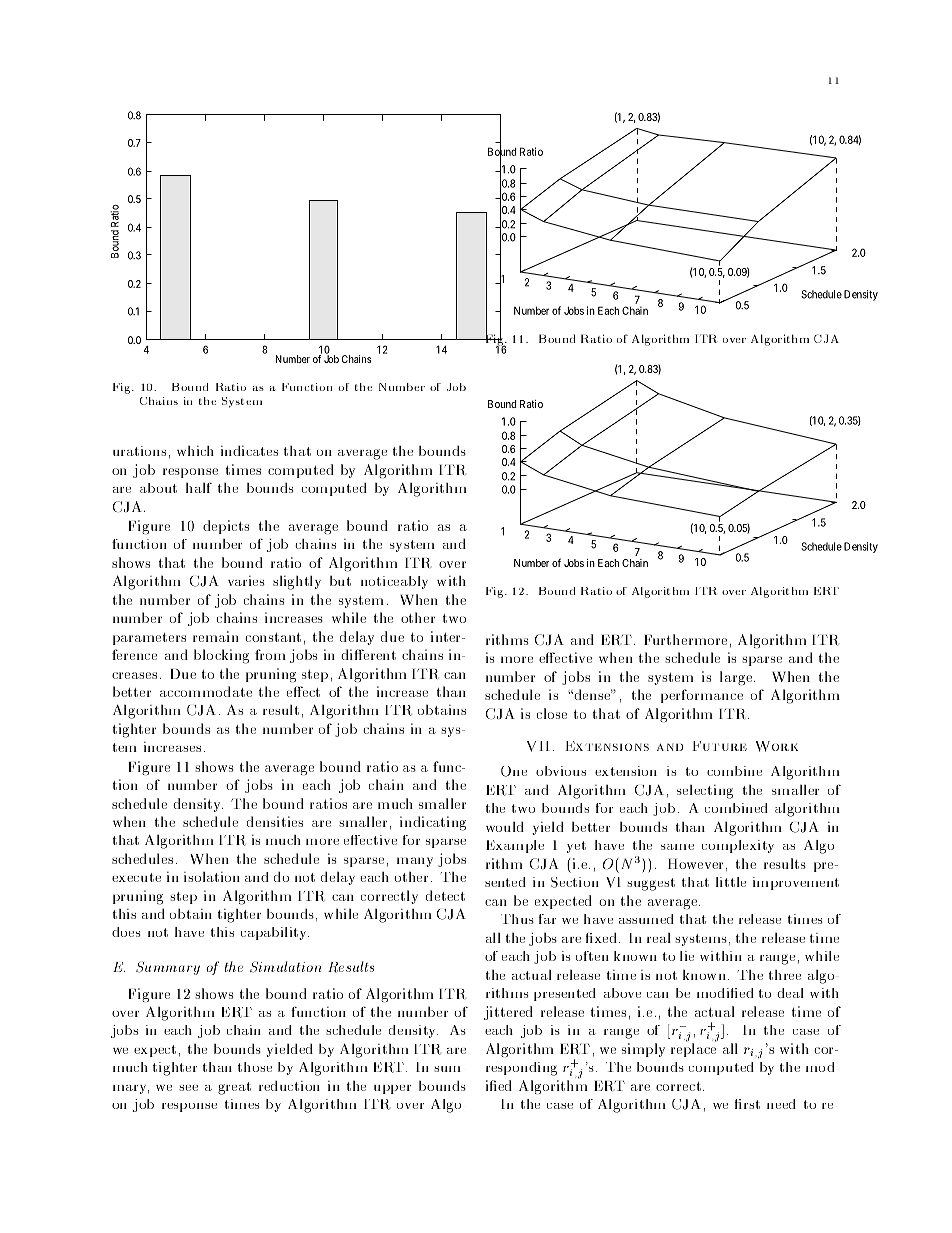 The width and height of the screenshot is (952, 1233). Describe the element at coordinates (517, 919) in the screenshot. I see `Thus` at that location.
